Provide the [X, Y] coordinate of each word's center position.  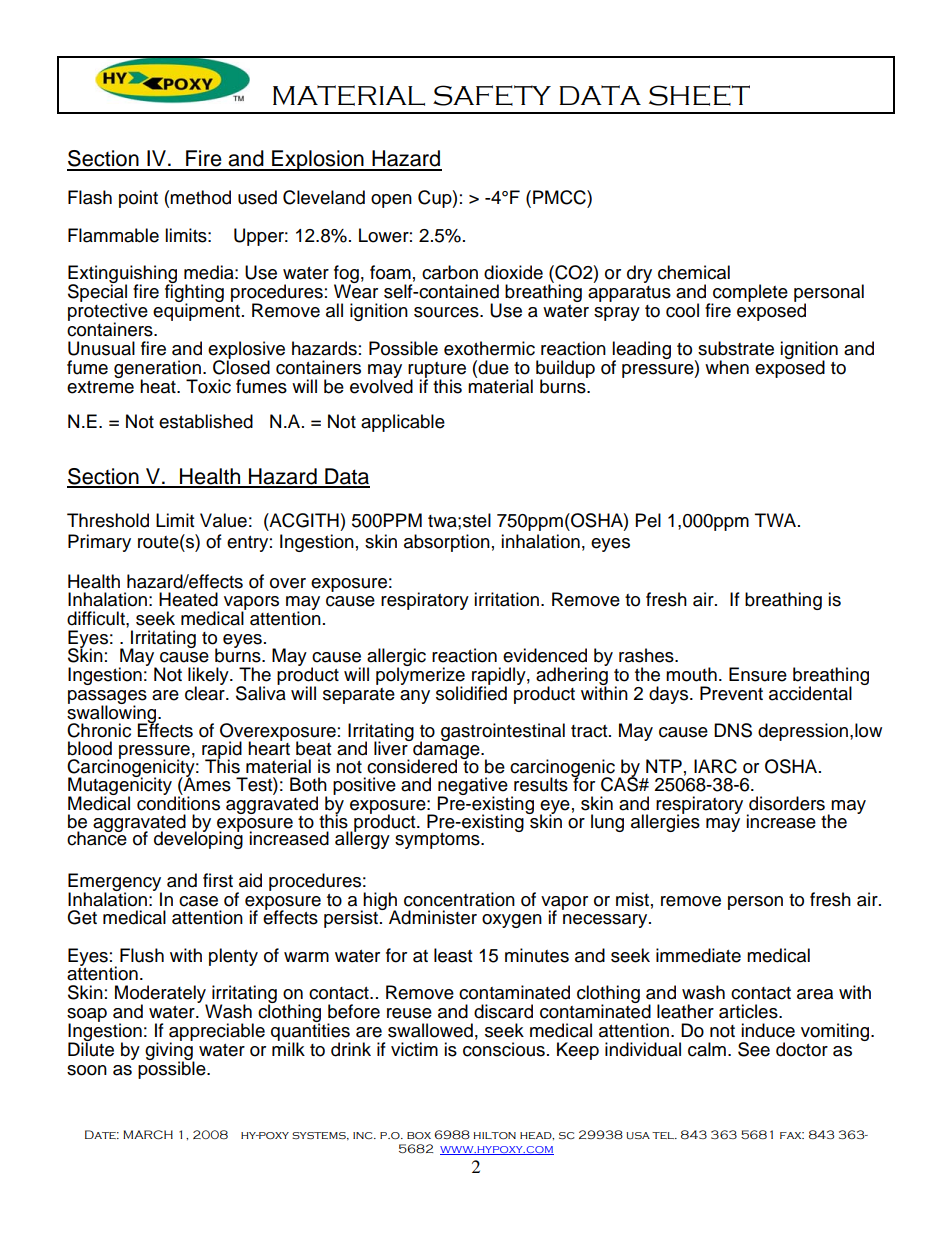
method [200, 197]
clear [206, 692]
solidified [471, 692]
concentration [459, 899]
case [198, 901]
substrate [736, 348]
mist [632, 899]
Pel [648, 520]
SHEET [699, 95]
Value [223, 520]
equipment [196, 312]
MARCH [148, 1134]
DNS [733, 730]
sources [447, 312]
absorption [447, 543]
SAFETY [492, 95]
